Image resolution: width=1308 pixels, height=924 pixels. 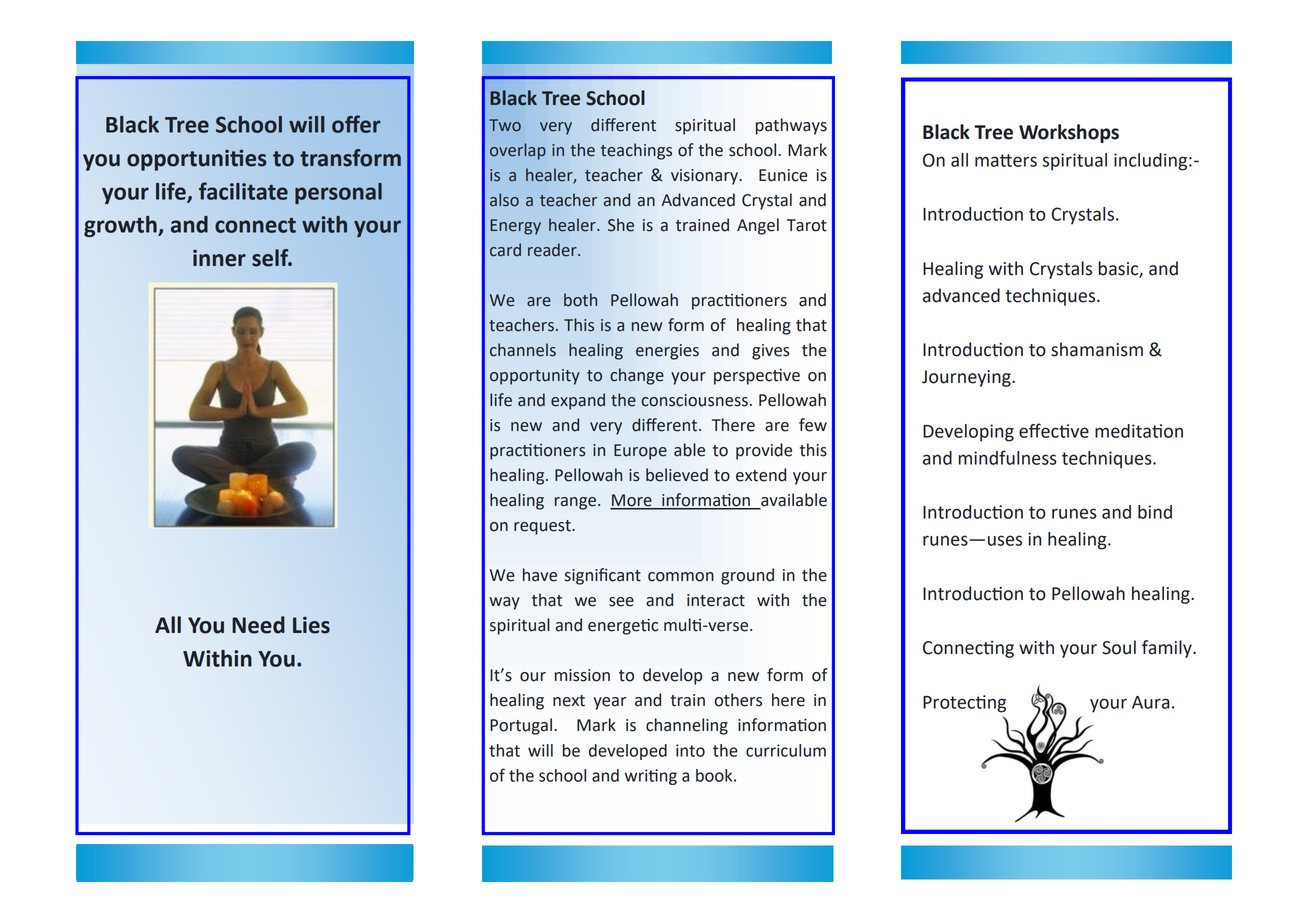 What do you see at coordinates (636, 151) in the image?
I see `teachings` at bounding box center [636, 151].
